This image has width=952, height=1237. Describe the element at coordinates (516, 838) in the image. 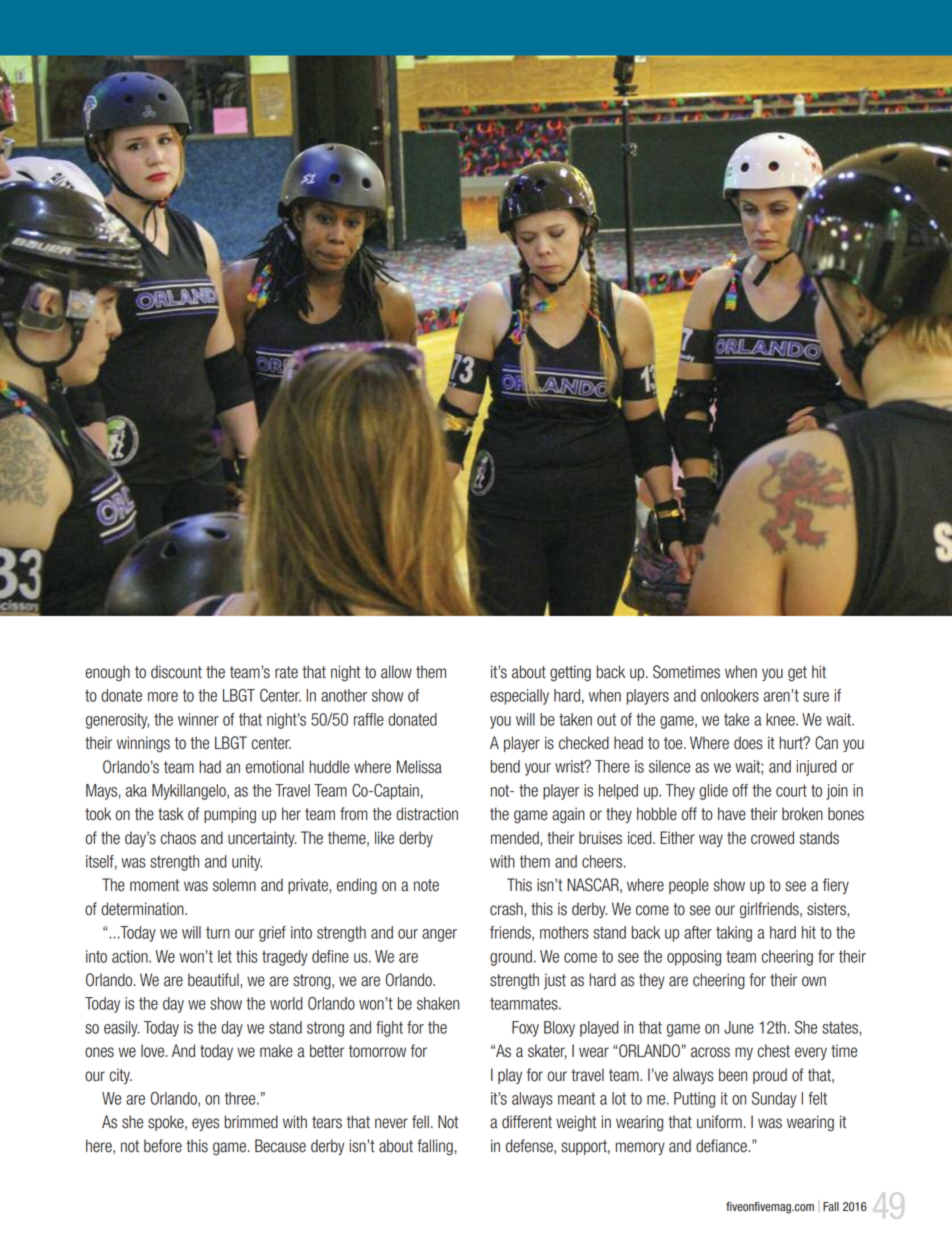

I see `mended` at that location.
